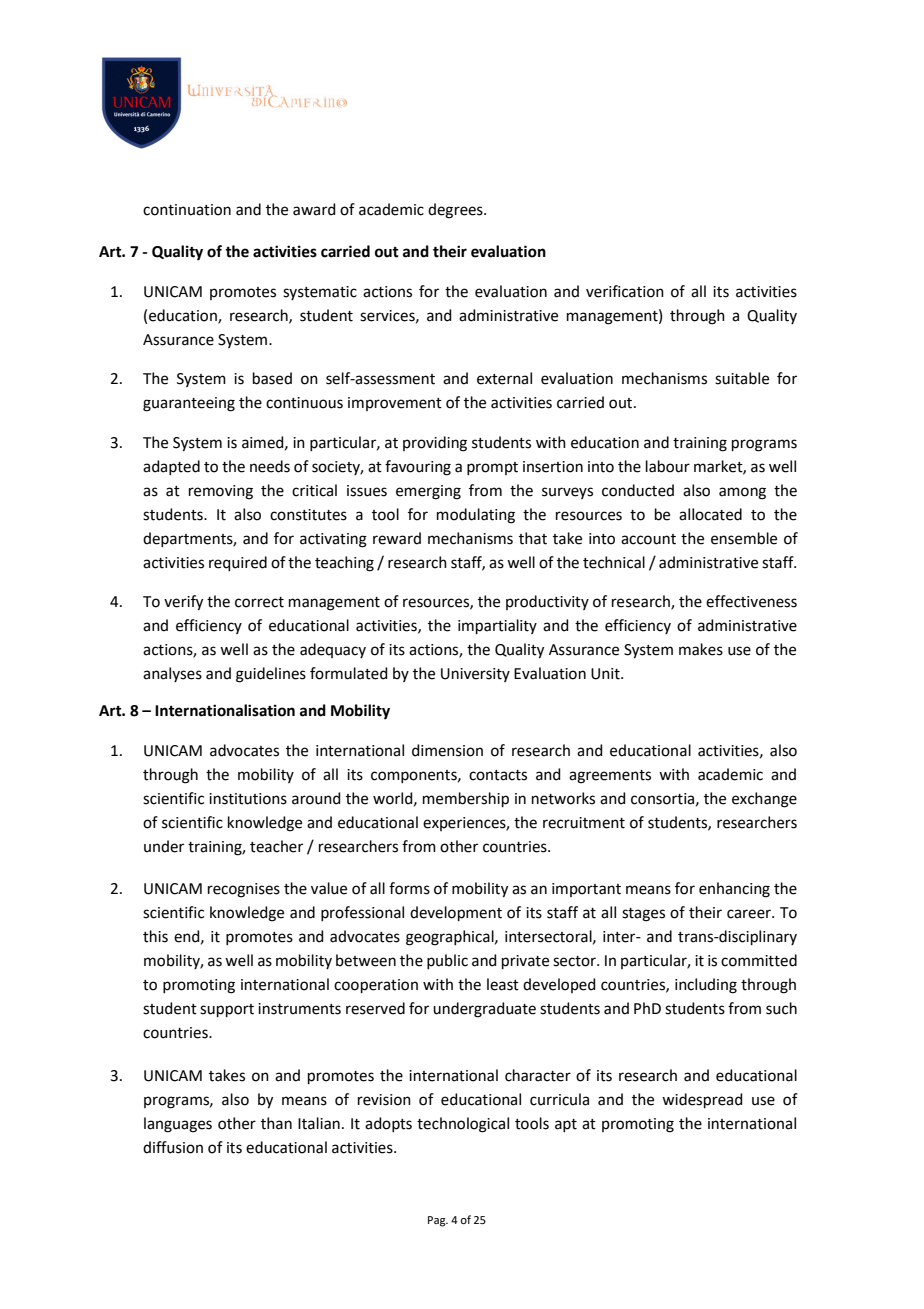  Describe the element at coordinates (173, 1147) in the document. I see `diffusion` at that location.
